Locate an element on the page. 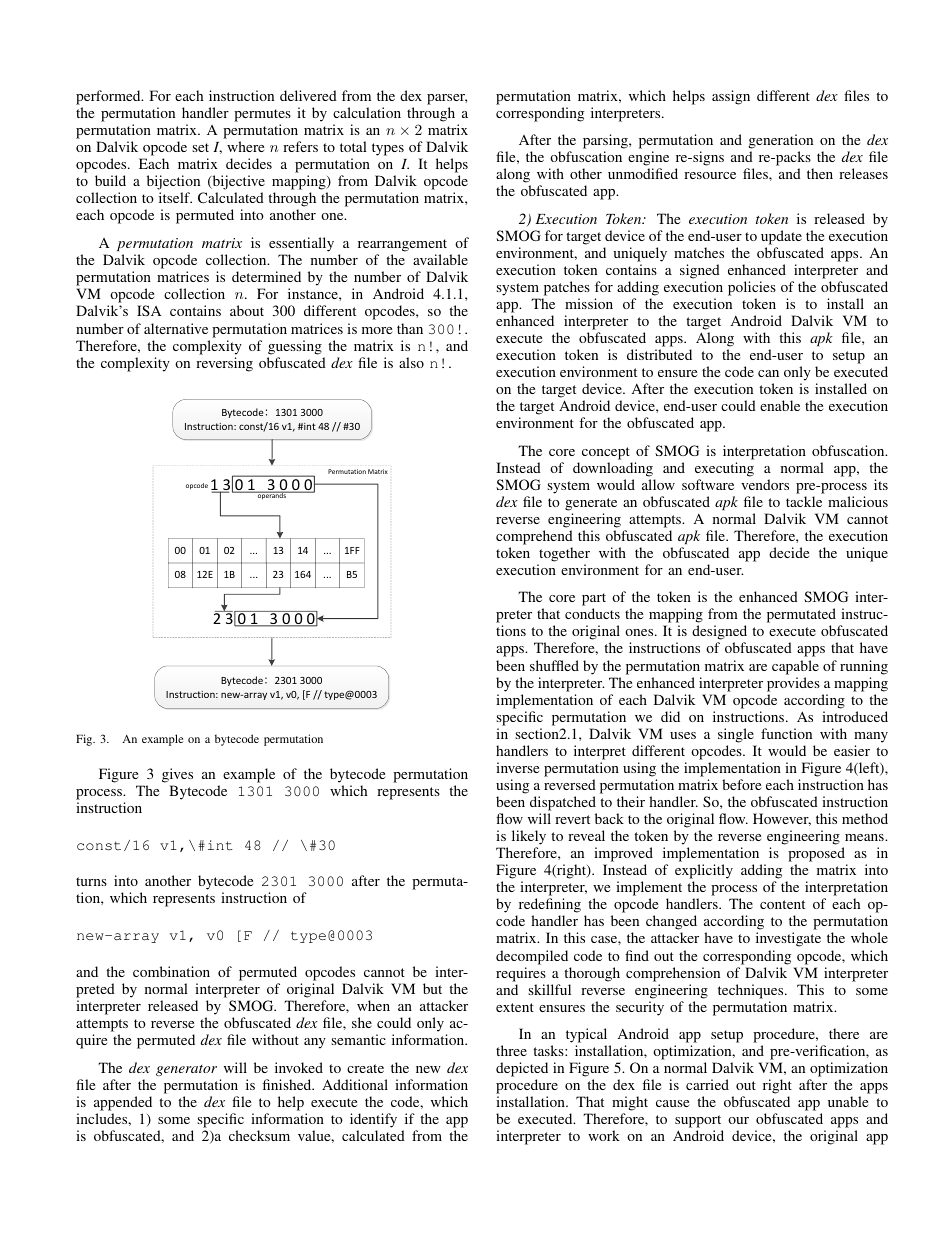  parser is located at coordinates (447, 99).
